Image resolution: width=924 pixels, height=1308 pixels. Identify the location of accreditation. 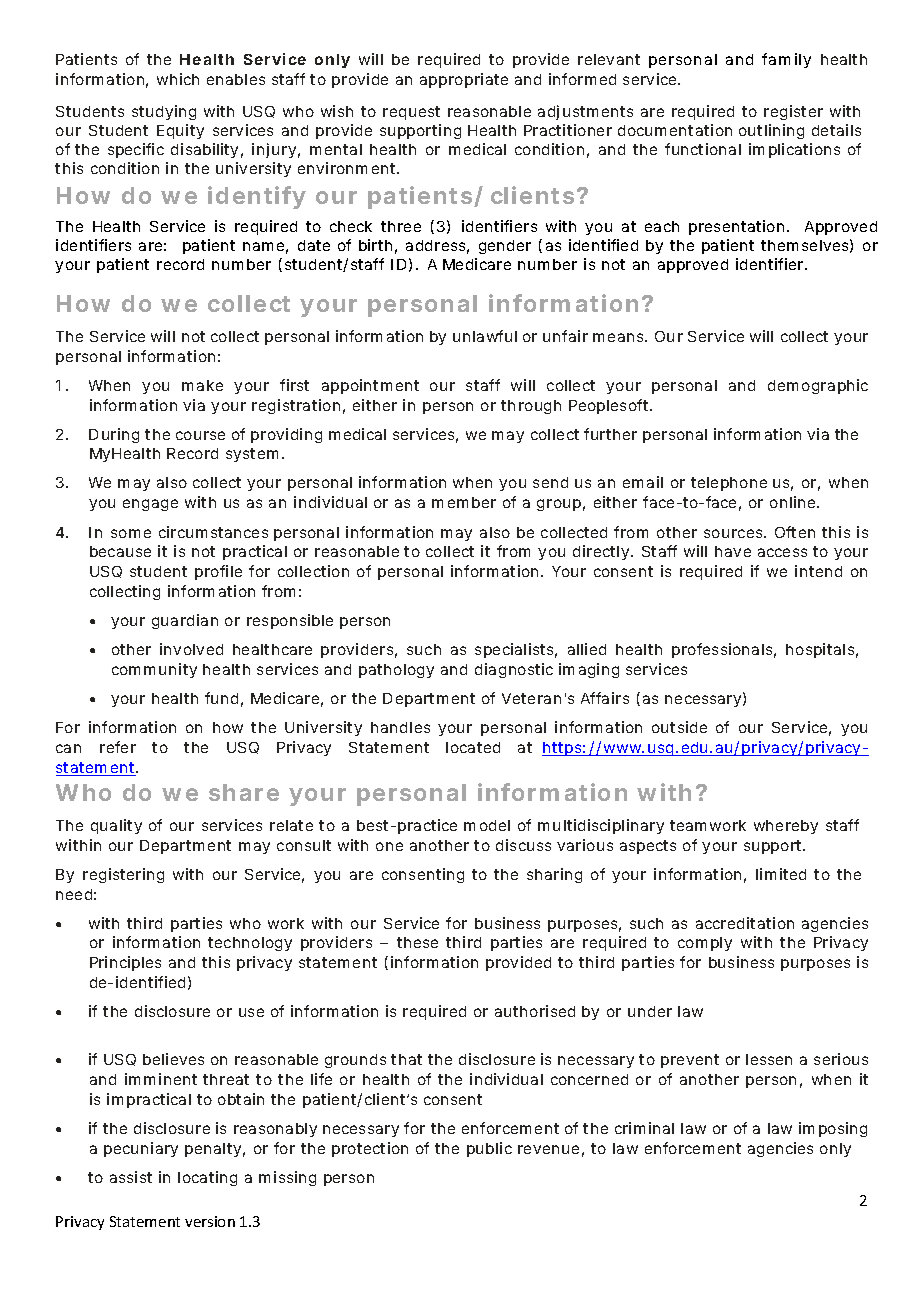
(745, 923).
